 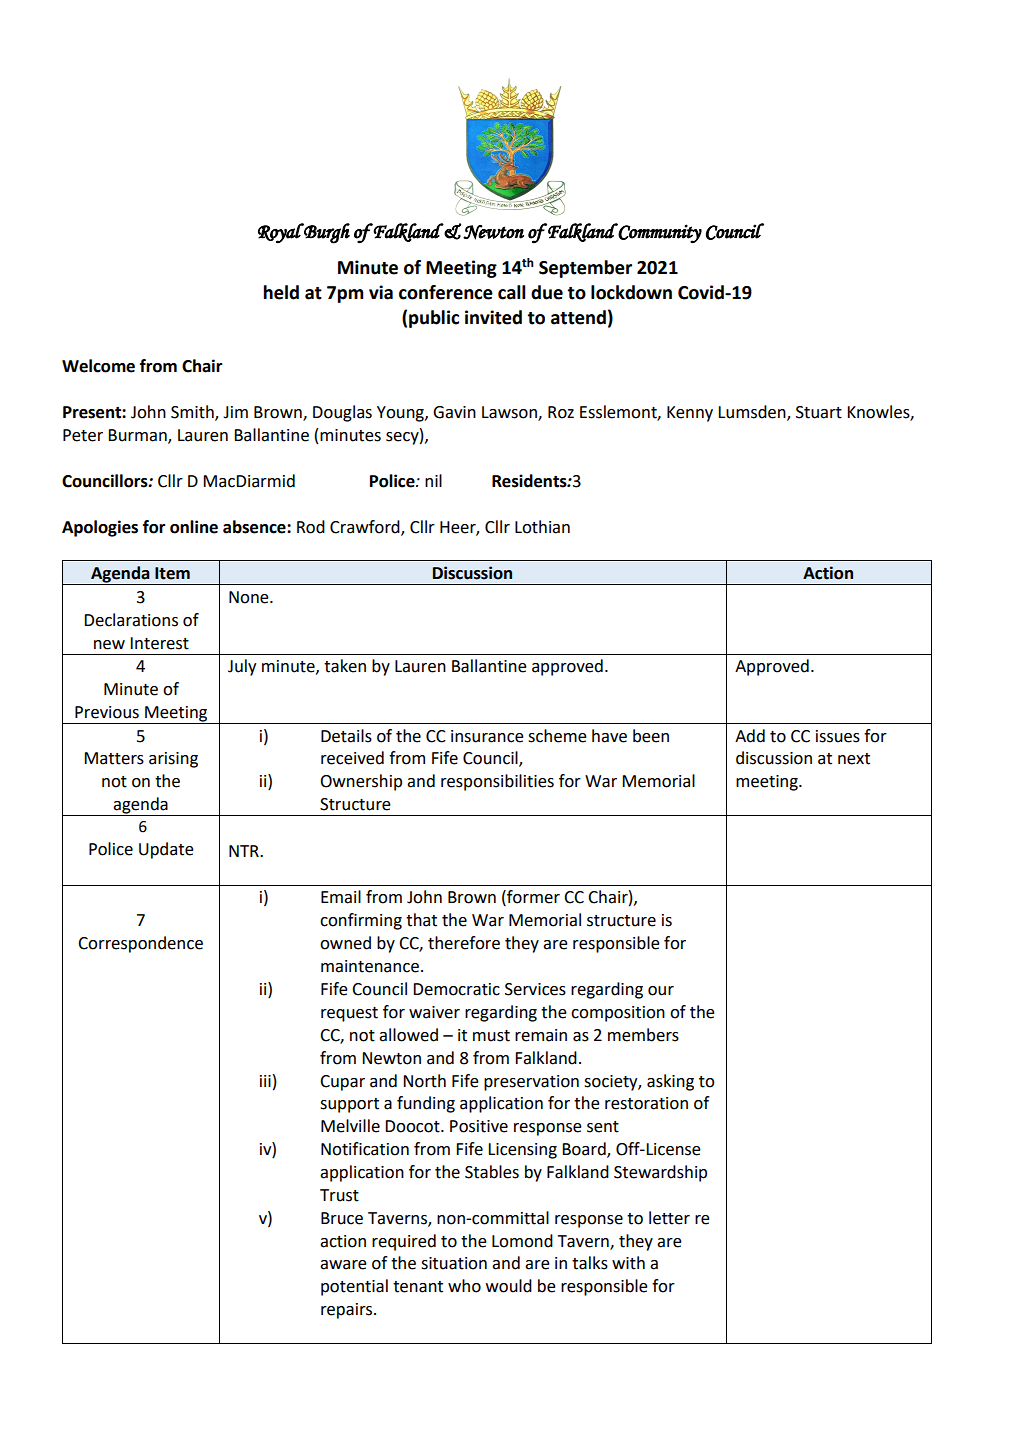 What do you see at coordinates (343, 1265) in the screenshot?
I see `aware` at bounding box center [343, 1265].
